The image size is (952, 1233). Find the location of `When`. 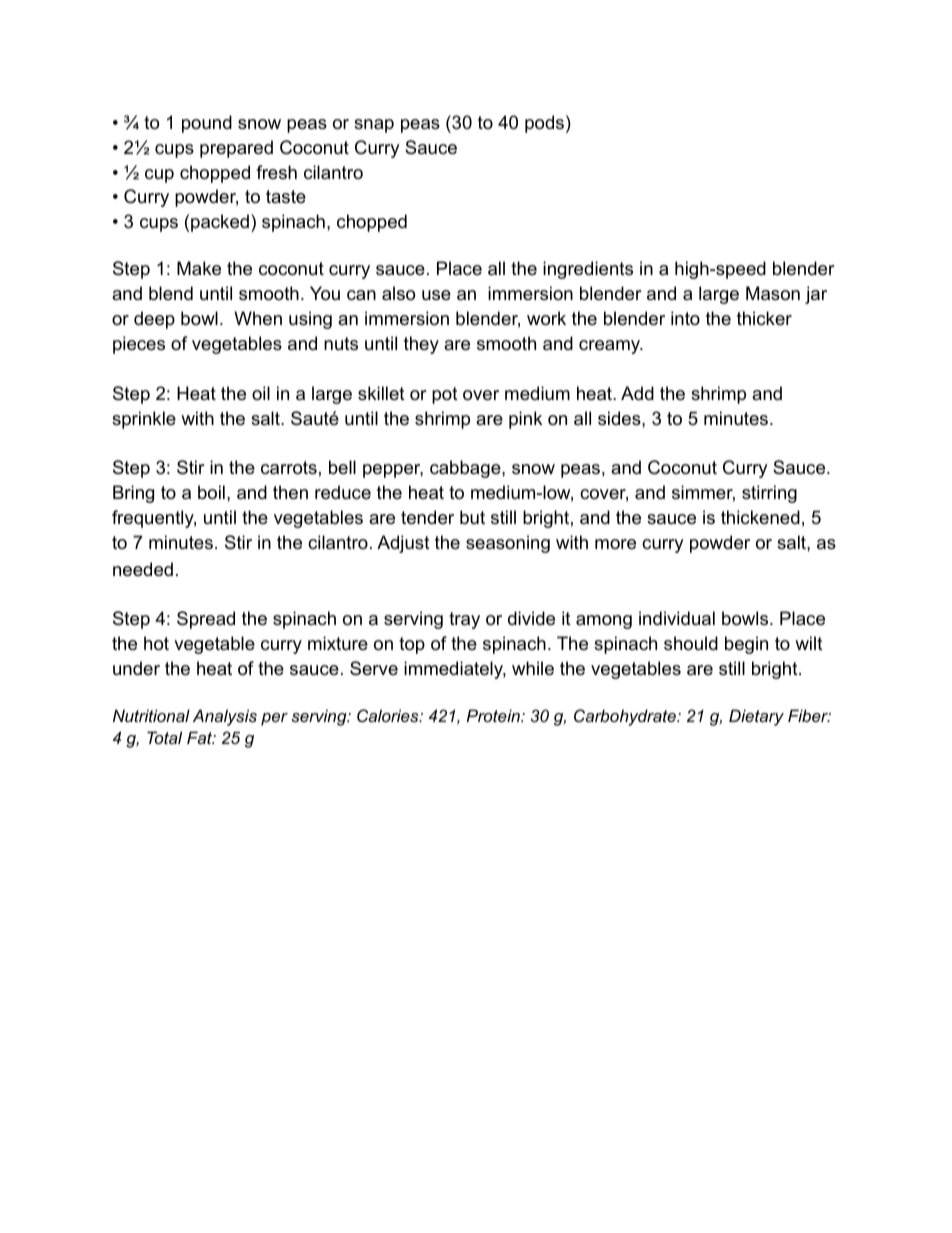

When is located at coordinates (258, 318).
